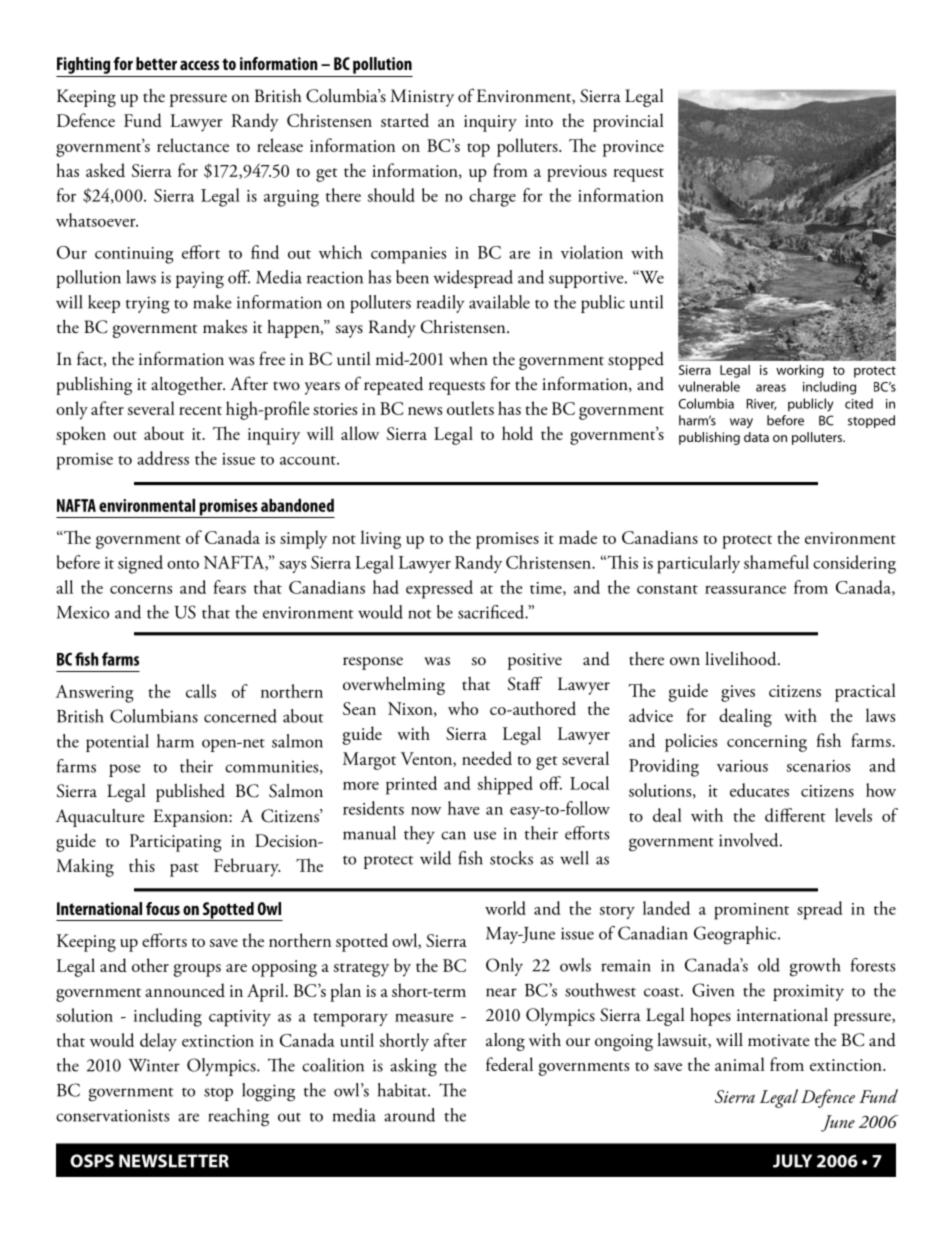 The width and height of the page is (952, 1233). I want to click on when, so click(468, 358).
